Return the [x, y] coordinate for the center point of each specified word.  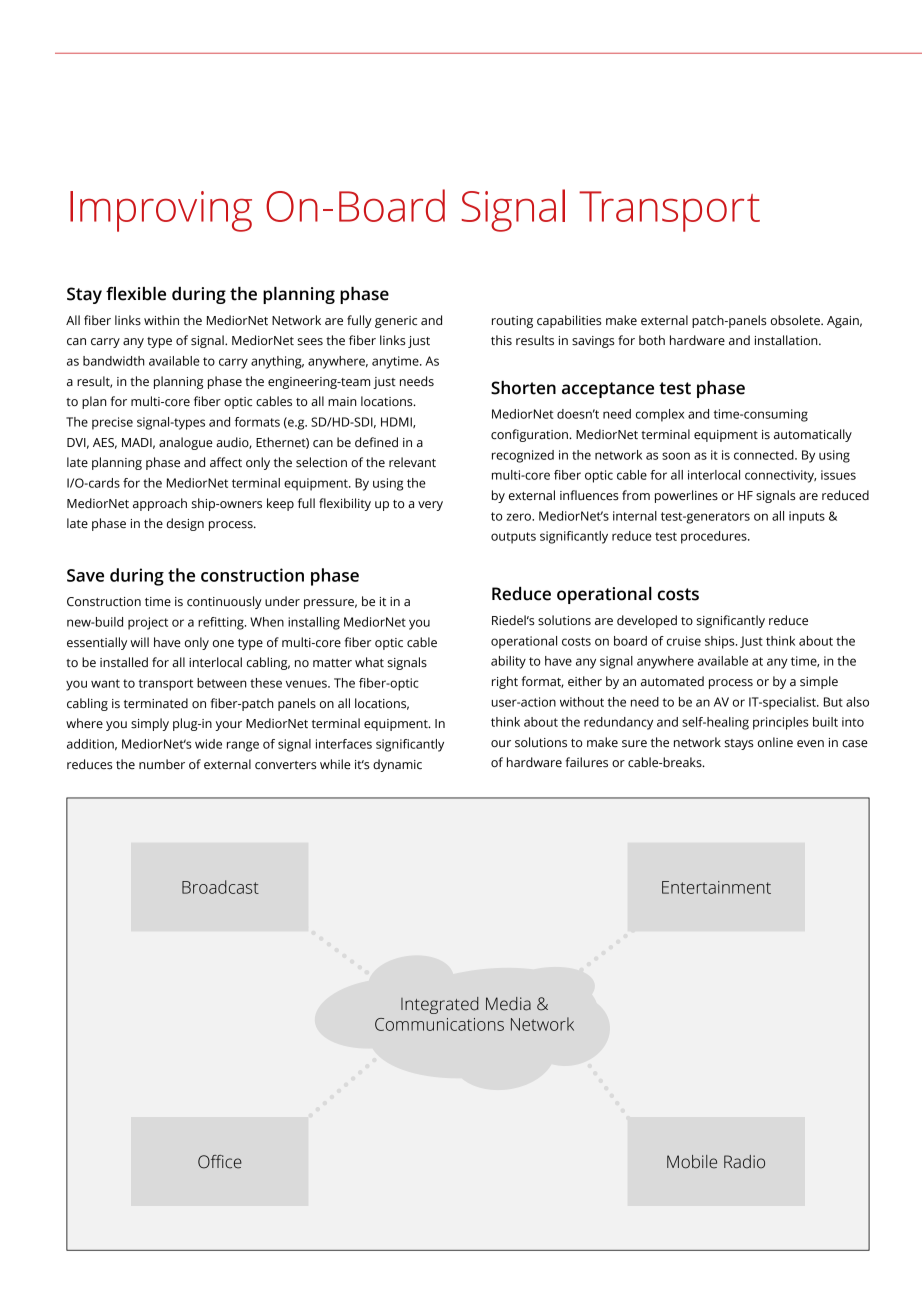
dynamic [397, 765]
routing [512, 322]
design [185, 524]
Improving [161, 211]
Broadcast [220, 887]
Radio [744, 1162]
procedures [715, 537]
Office [220, 1162]
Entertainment [716, 887]
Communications [439, 1024]
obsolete [796, 320]
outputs [513, 538]
